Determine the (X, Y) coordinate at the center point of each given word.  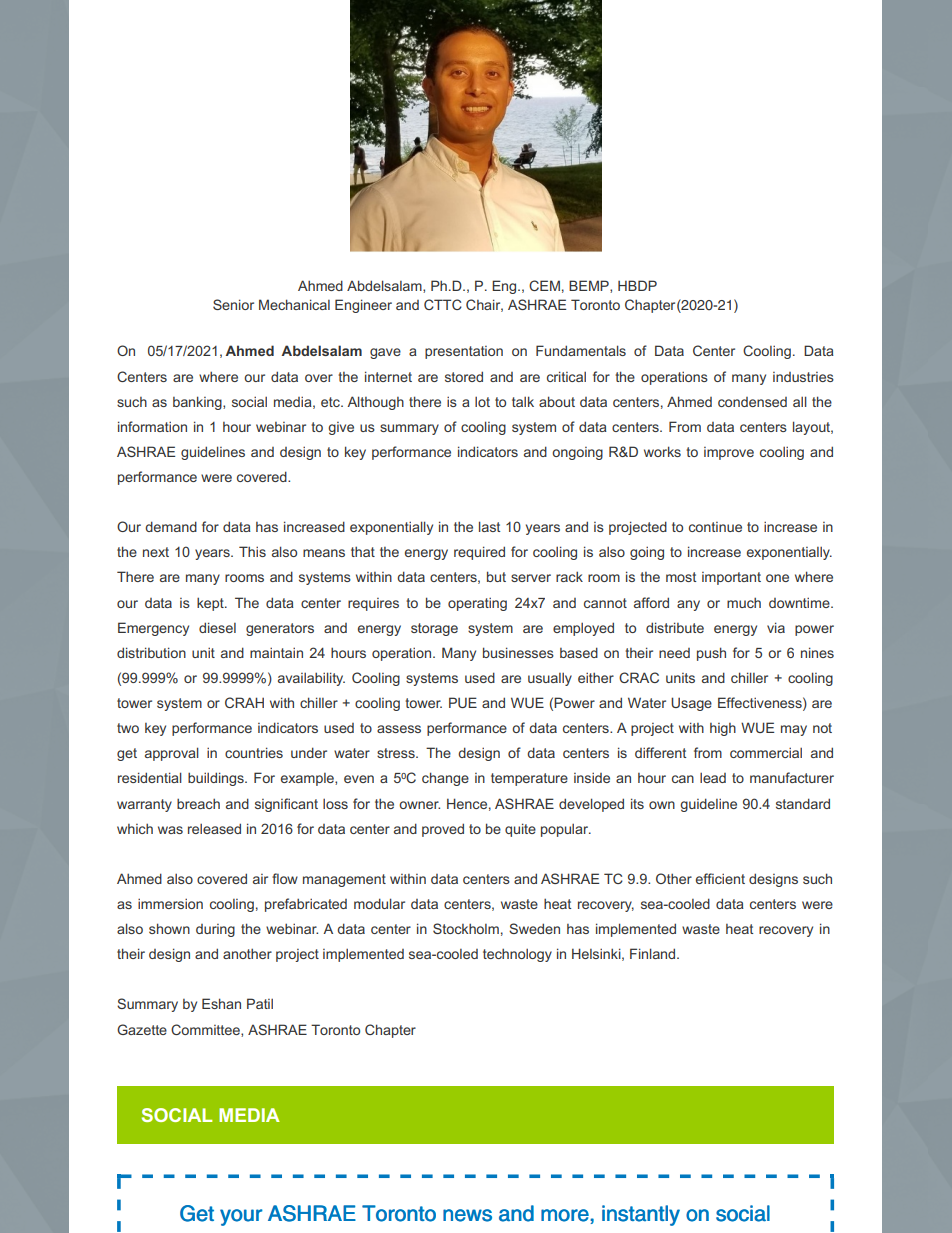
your (241, 1217)
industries (803, 377)
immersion (170, 903)
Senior (233, 304)
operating (477, 604)
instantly (641, 1215)
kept (211, 604)
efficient (720, 878)
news (467, 1215)
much (744, 602)
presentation (464, 352)
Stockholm (466, 928)
